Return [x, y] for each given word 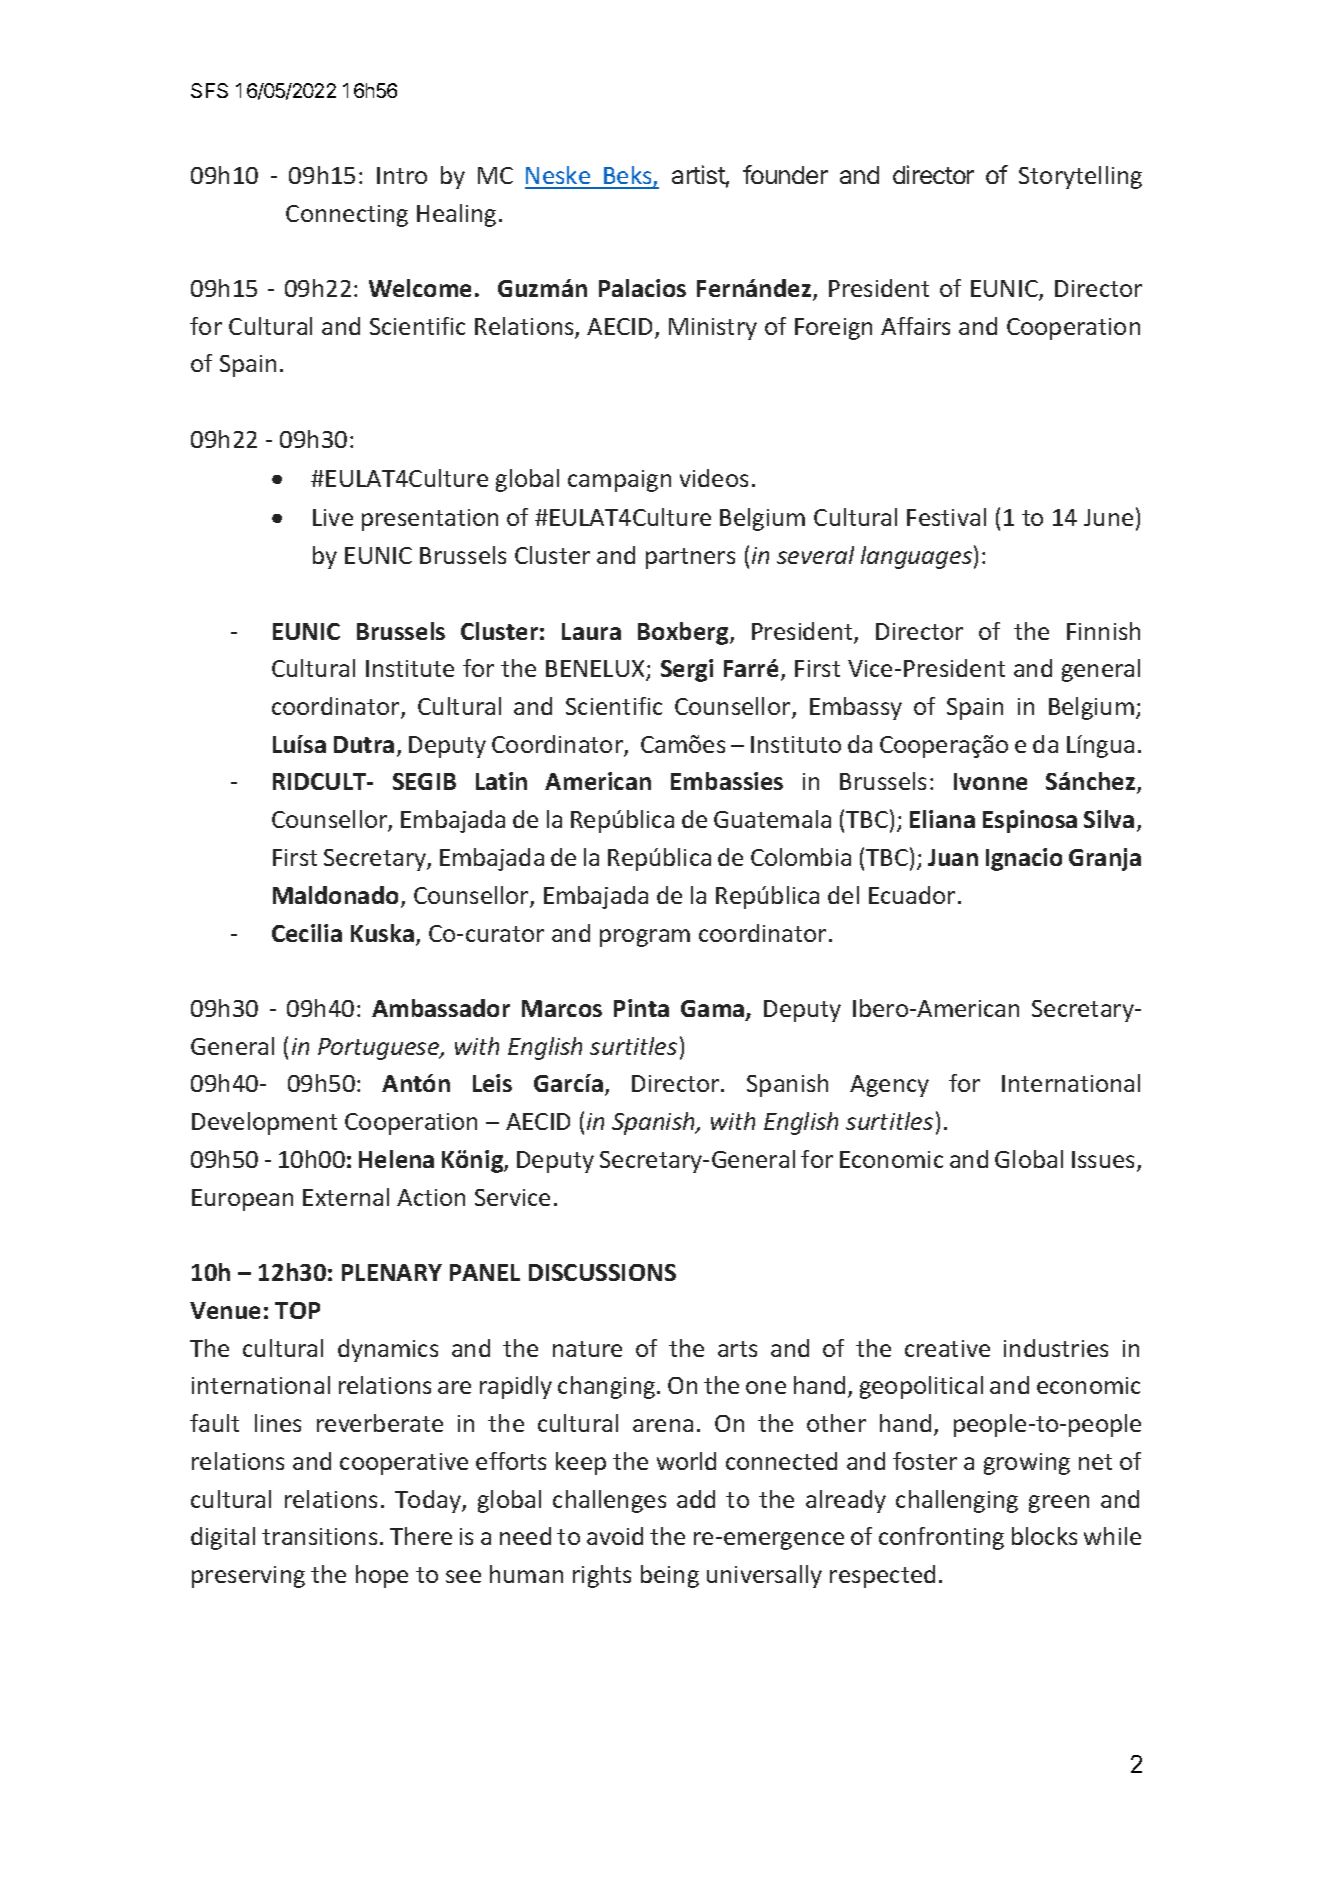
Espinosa [1030, 821]
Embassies [727, 781]
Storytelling [1080, 177]
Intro [402, 175]
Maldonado [335, 895]
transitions [319, 1536]
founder [785, 174]
